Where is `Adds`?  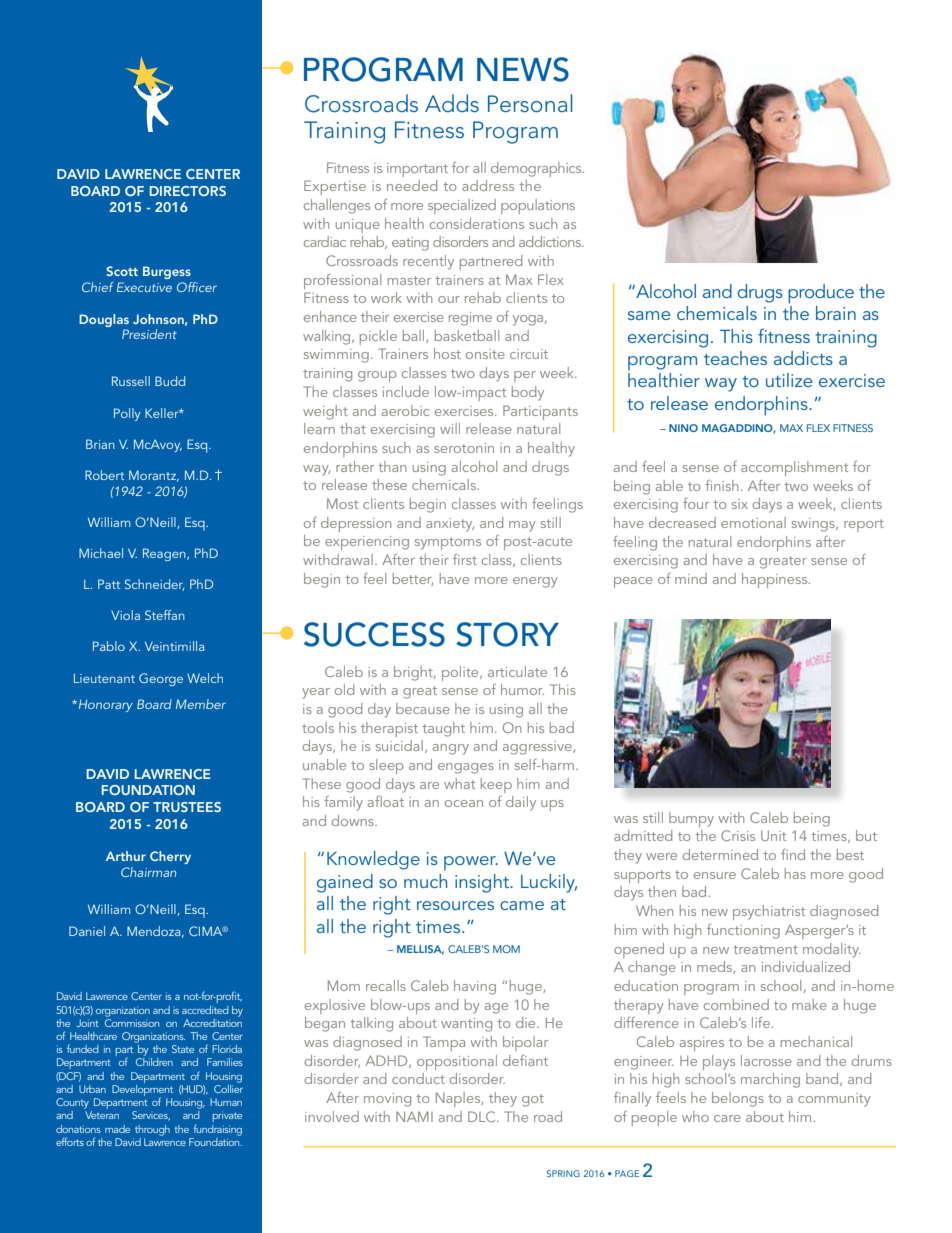 Adds is located at coordinates (452, 103).
